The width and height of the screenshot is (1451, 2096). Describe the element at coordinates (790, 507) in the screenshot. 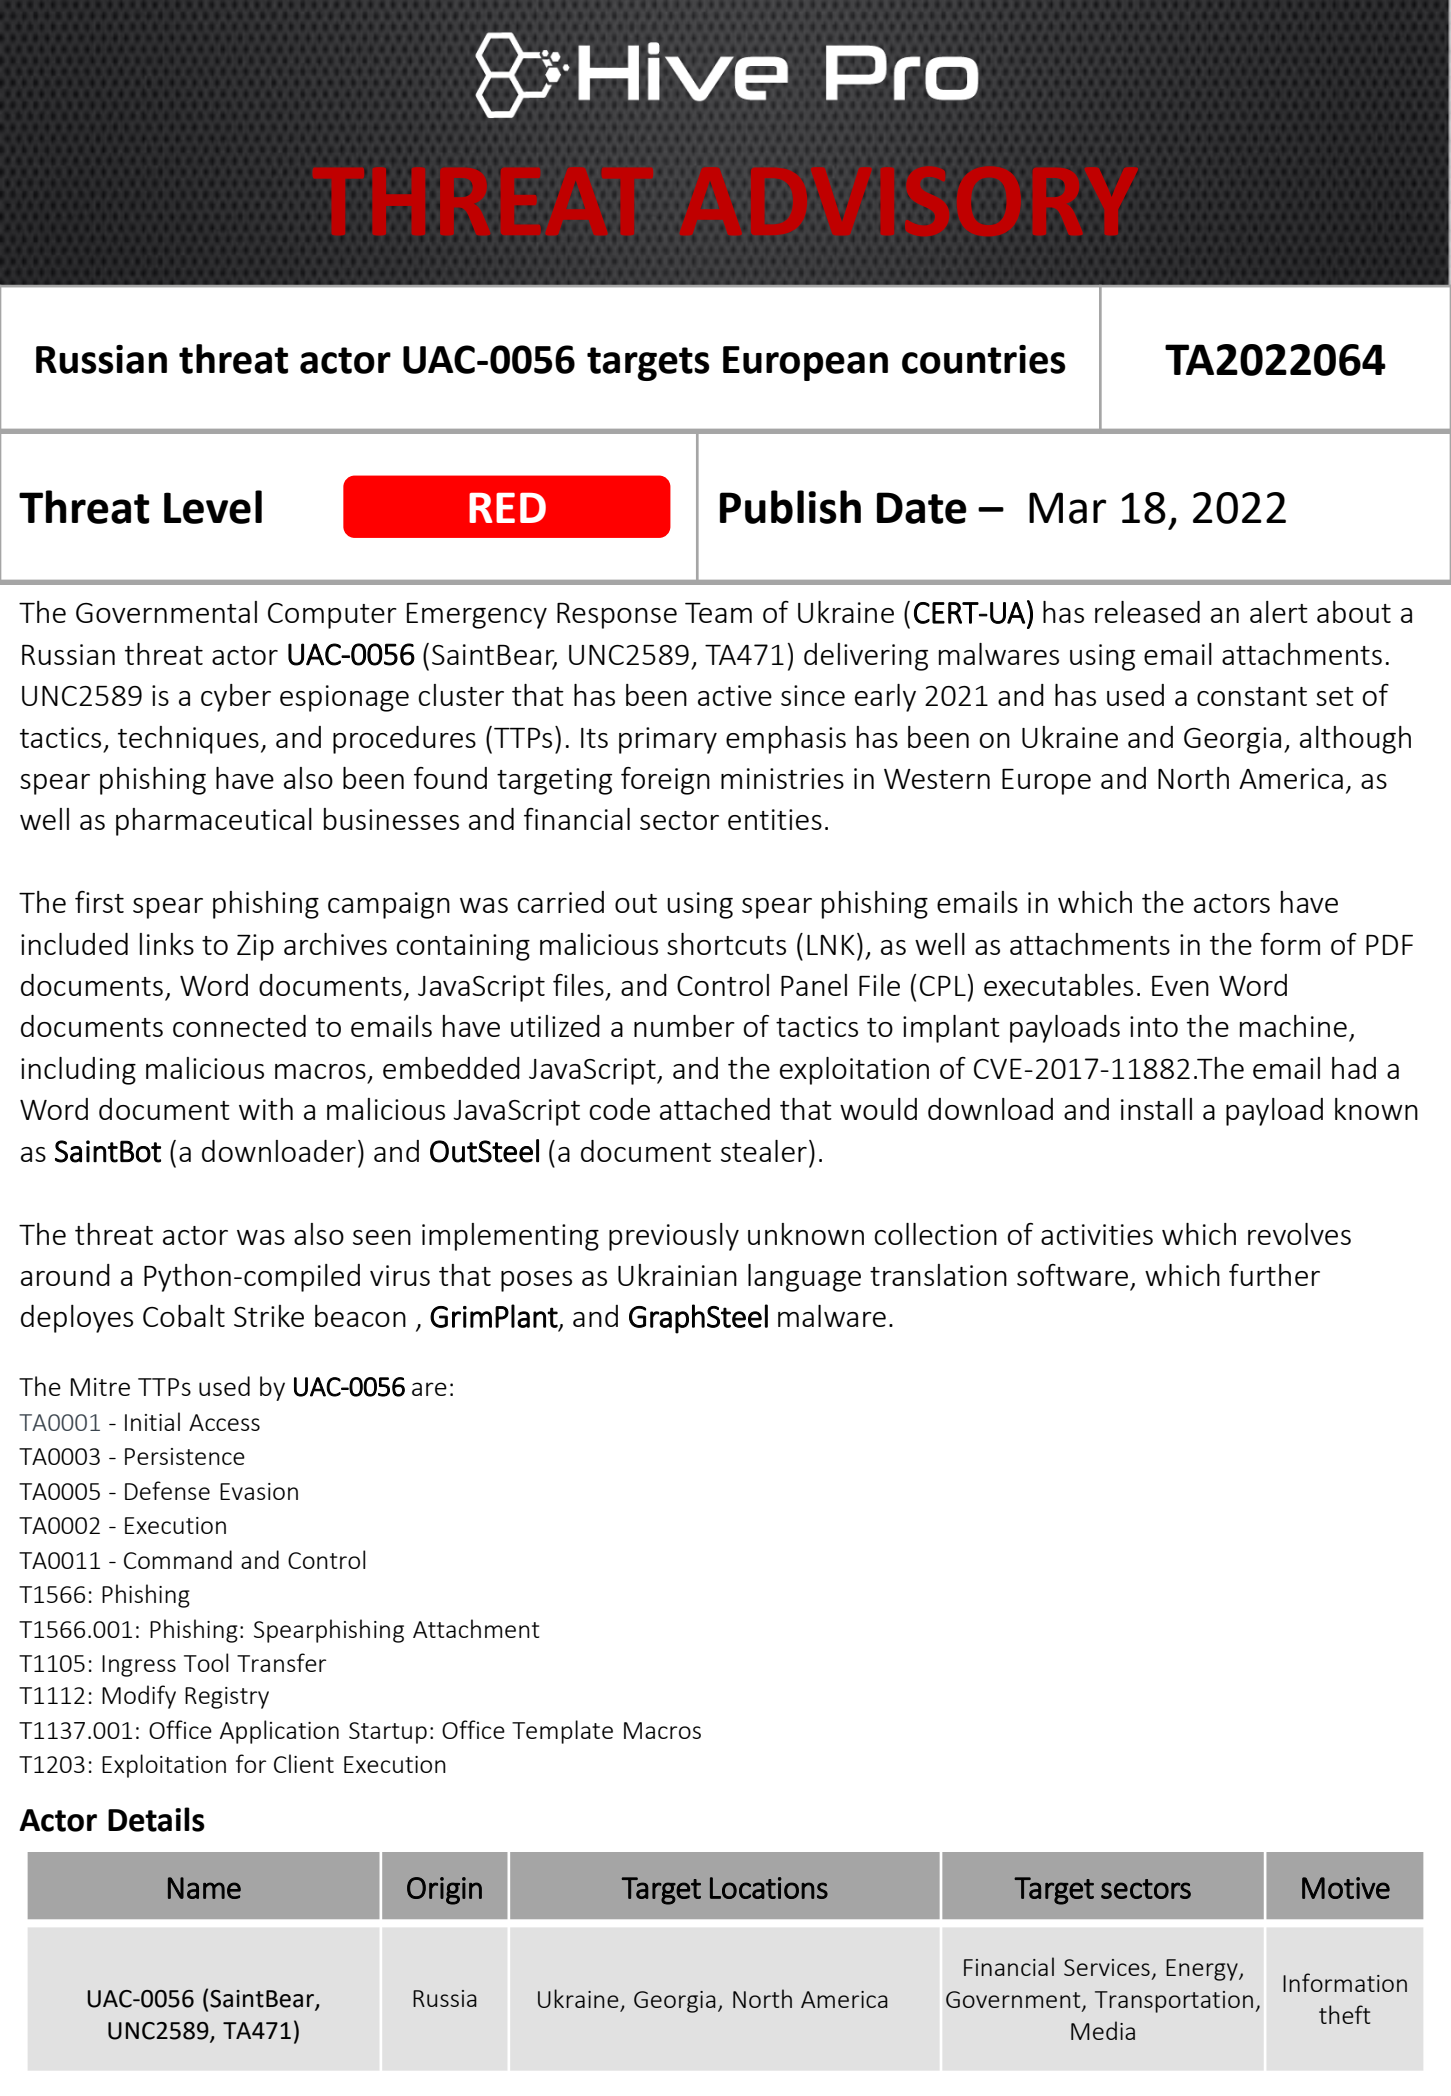

I see `Publish` at that location.
